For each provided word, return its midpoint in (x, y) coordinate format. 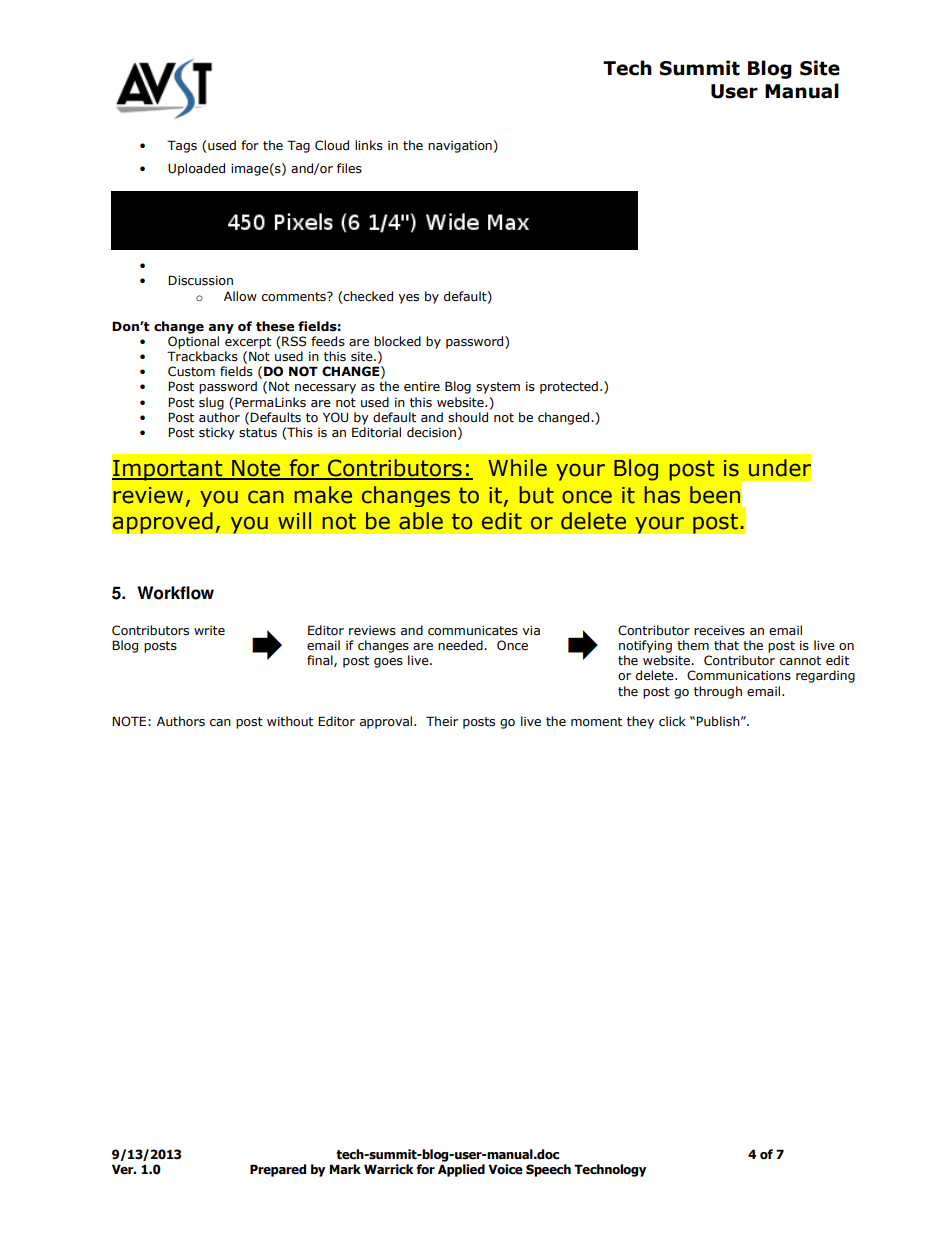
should (468, 417)
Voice (505, 1169)
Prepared (278, 1170)
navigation (460, 147)
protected (569, 387)
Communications (739, 675)
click (672, 721)
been (715, 495)
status (258, 433)
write (209, 631)
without (290, 721)
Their (442, 721)
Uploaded (196, 169)
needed (461, 645)
